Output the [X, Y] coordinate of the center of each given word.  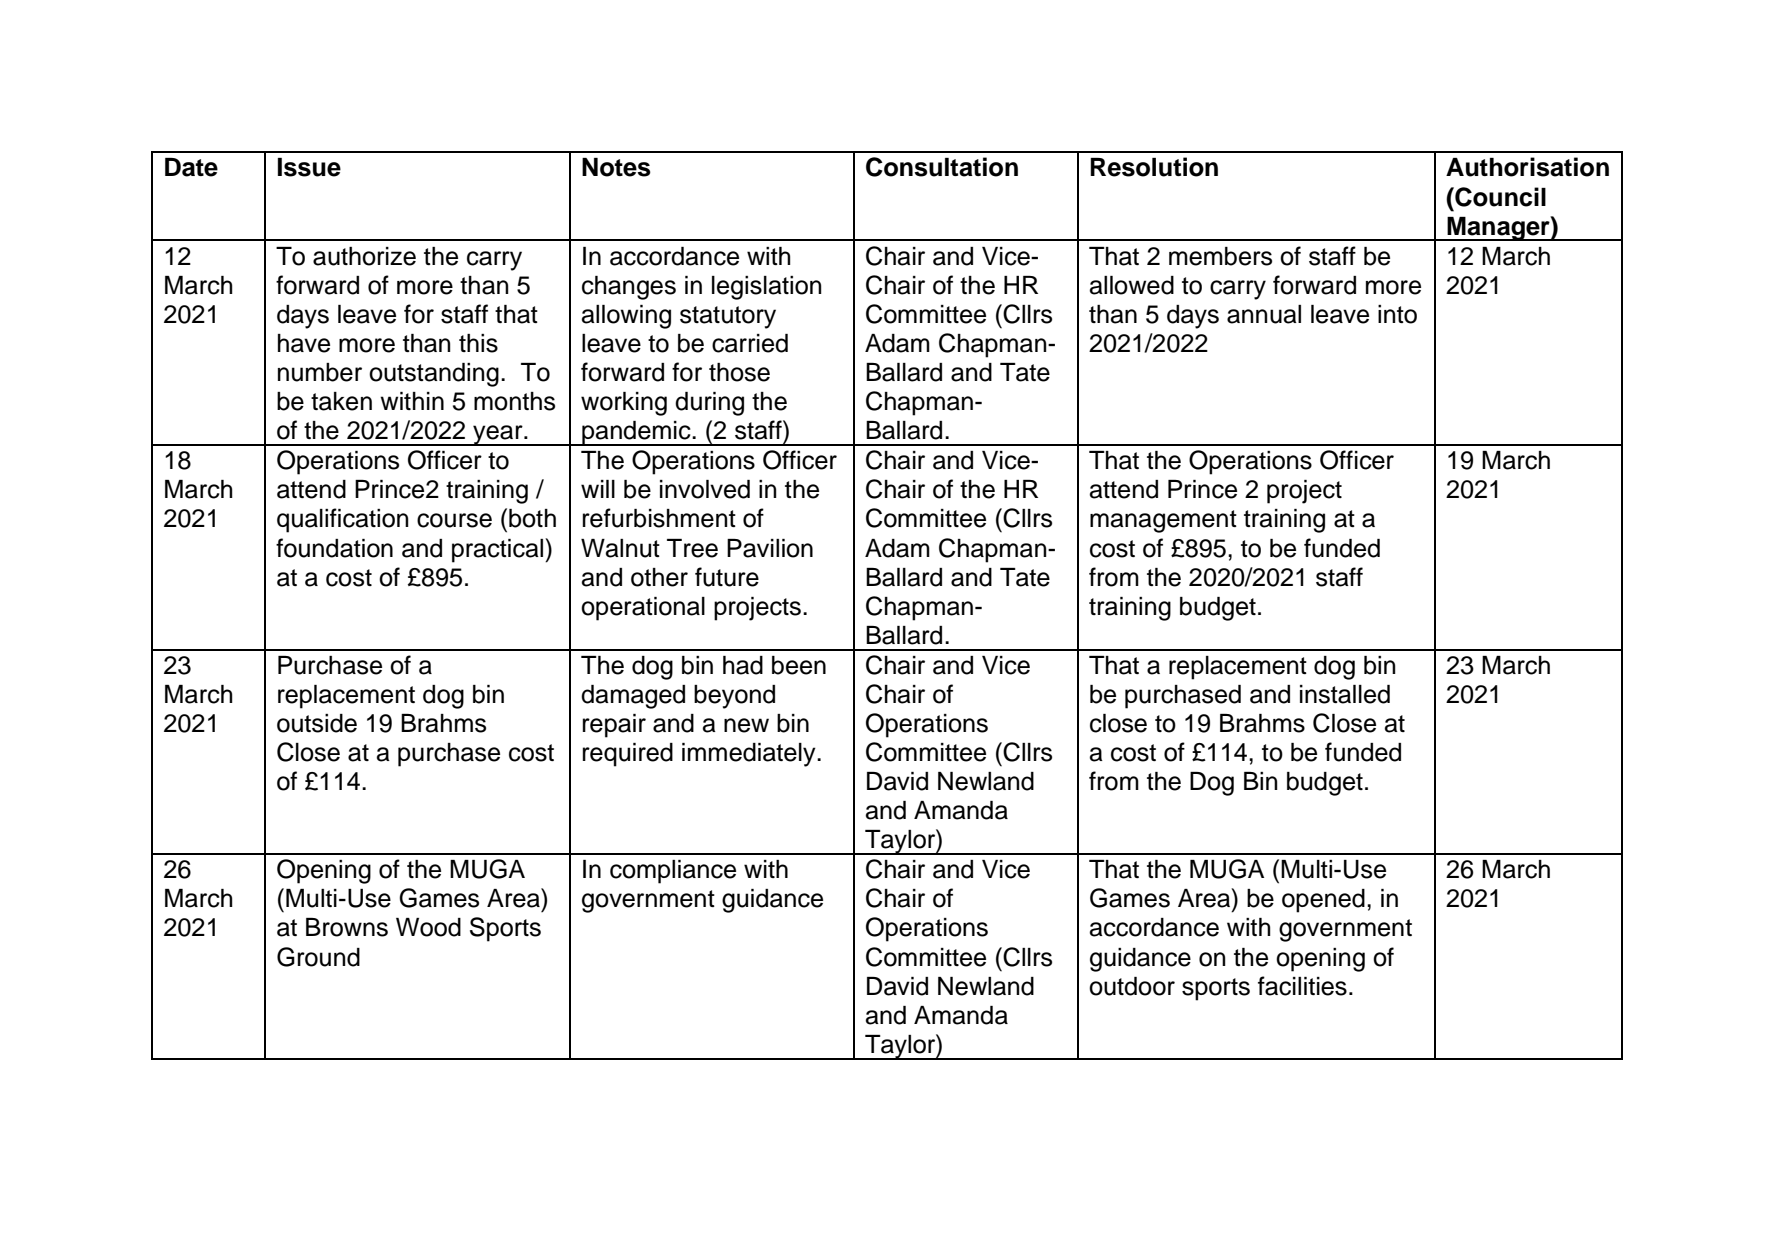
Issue [309, 167]
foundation [334, 548]
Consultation [942, 167]
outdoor [1132, 986]
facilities [1302, 986]
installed [1345, 694]
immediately [750, 755]
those [739, 372]
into [1397, 314]
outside [317, 723]
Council [1499, 197]
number [320, 372]
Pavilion [770, 548]
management [1163, 521]
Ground [318, 957]
